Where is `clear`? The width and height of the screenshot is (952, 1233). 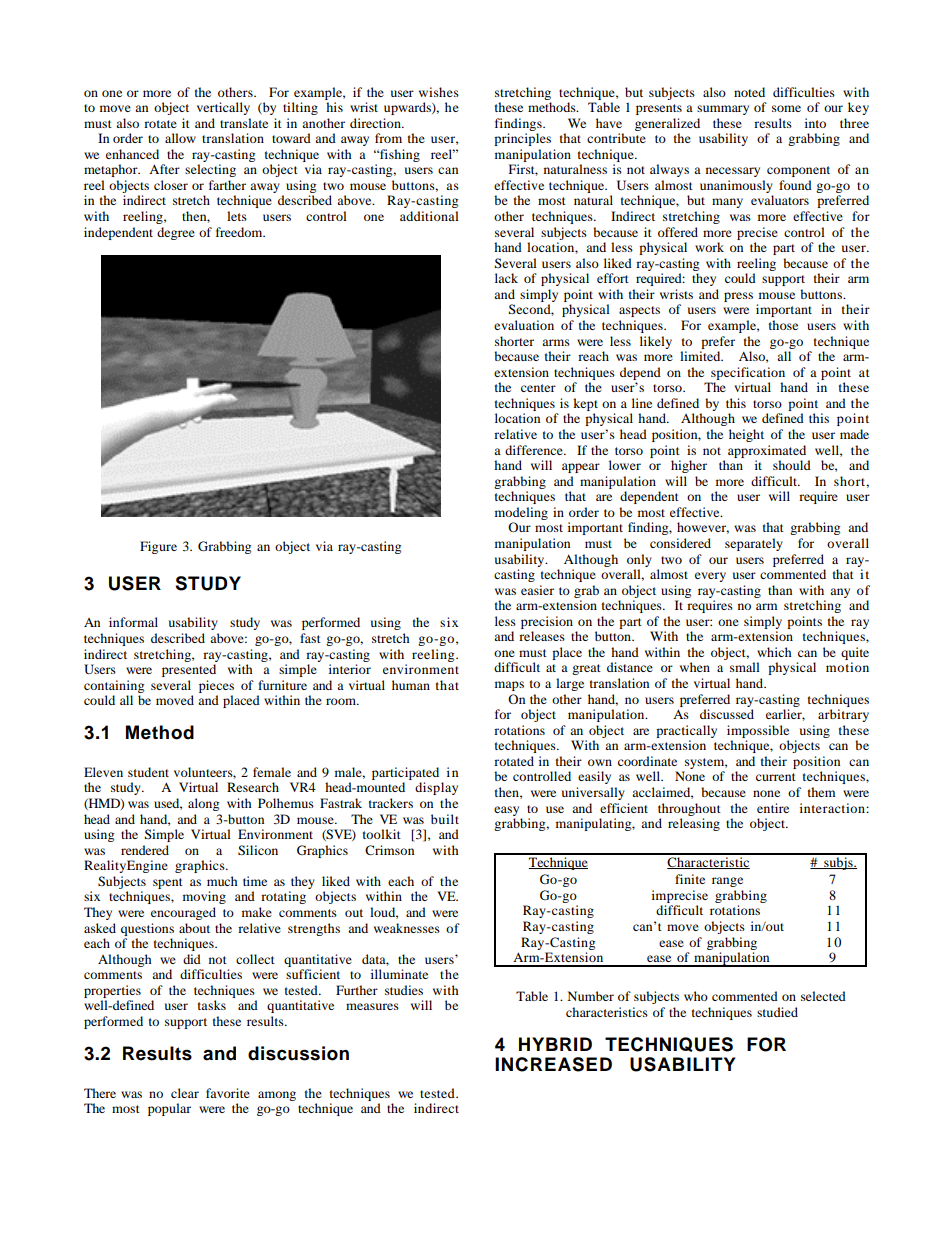
clear is located at coordinates (185, 1093).
